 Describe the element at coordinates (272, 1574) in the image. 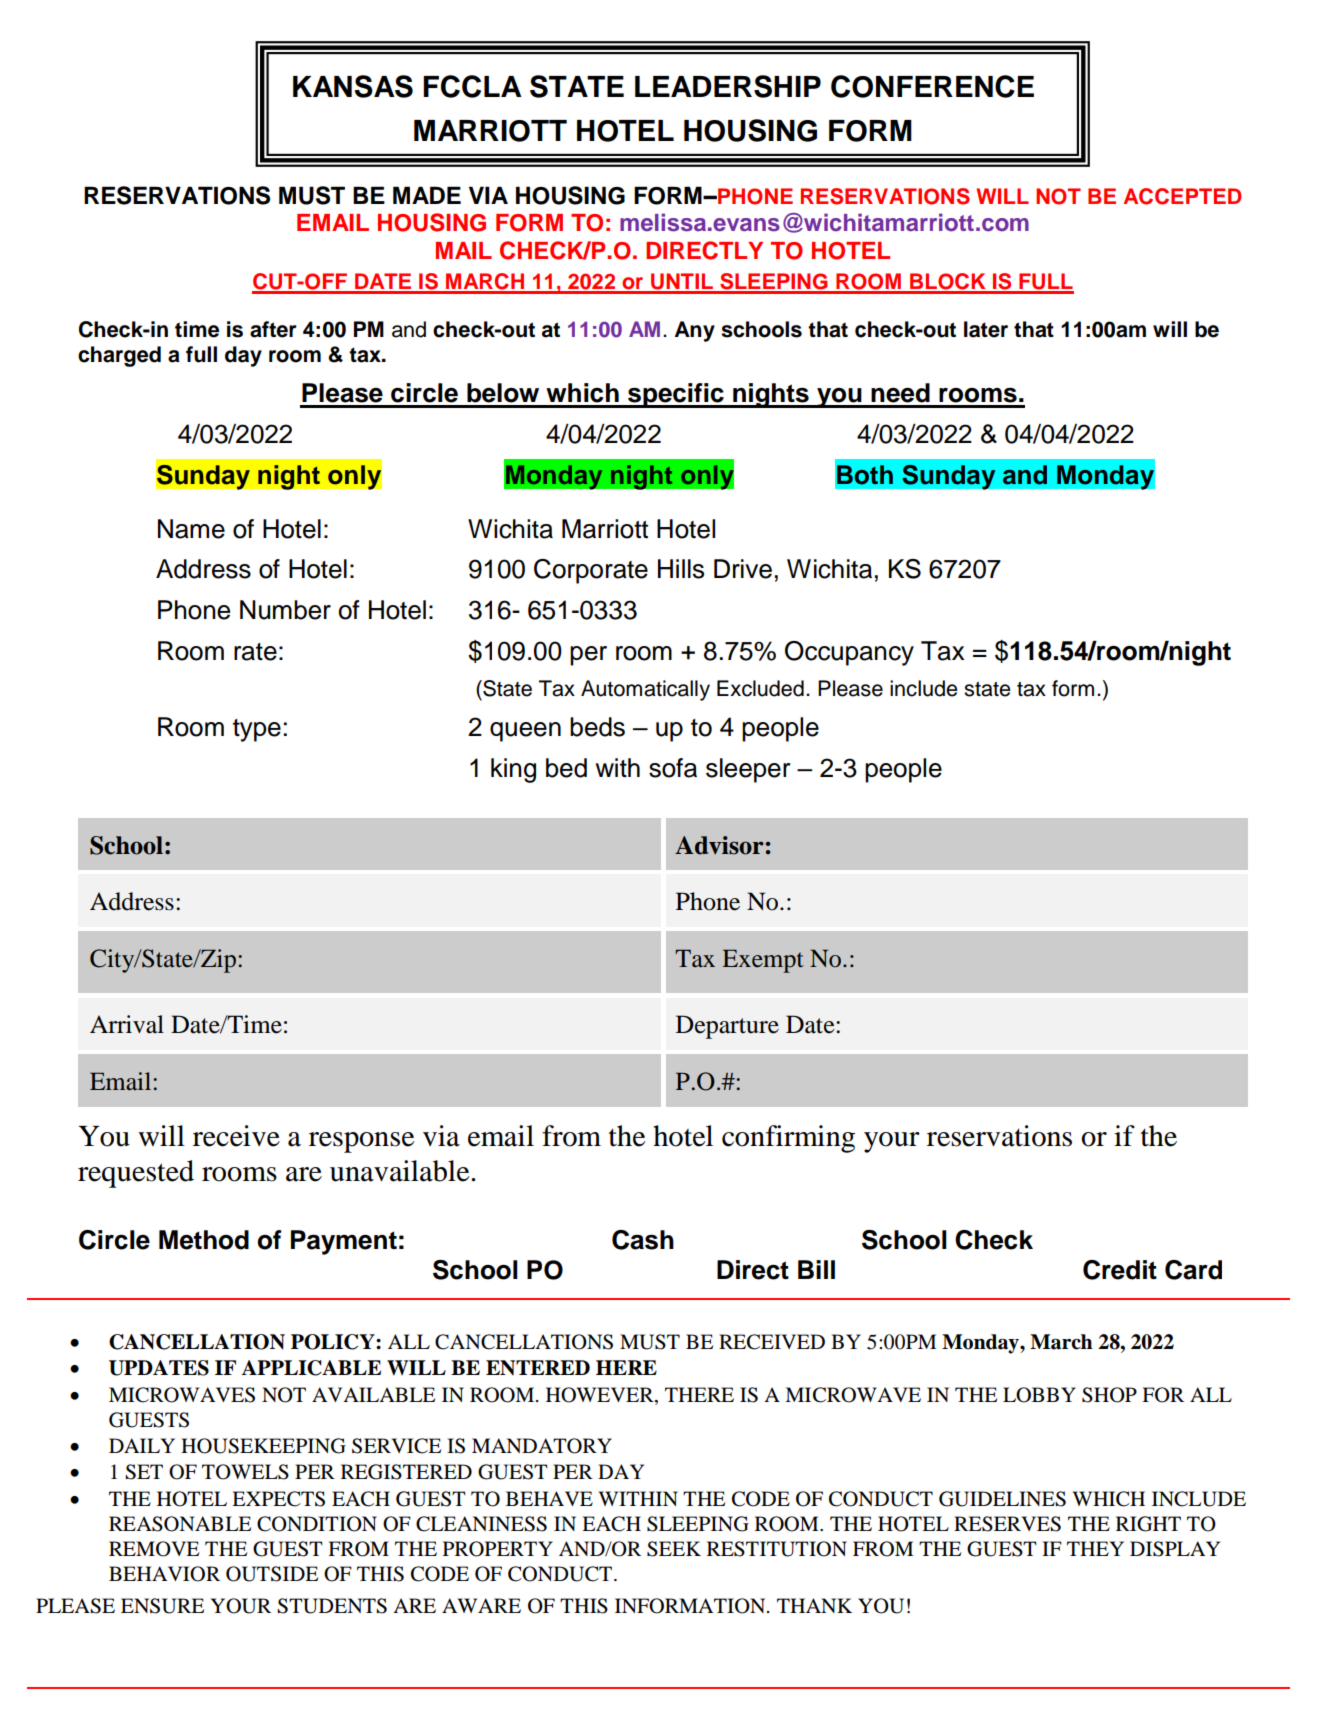

I see `OUTSIDE` at that location.
